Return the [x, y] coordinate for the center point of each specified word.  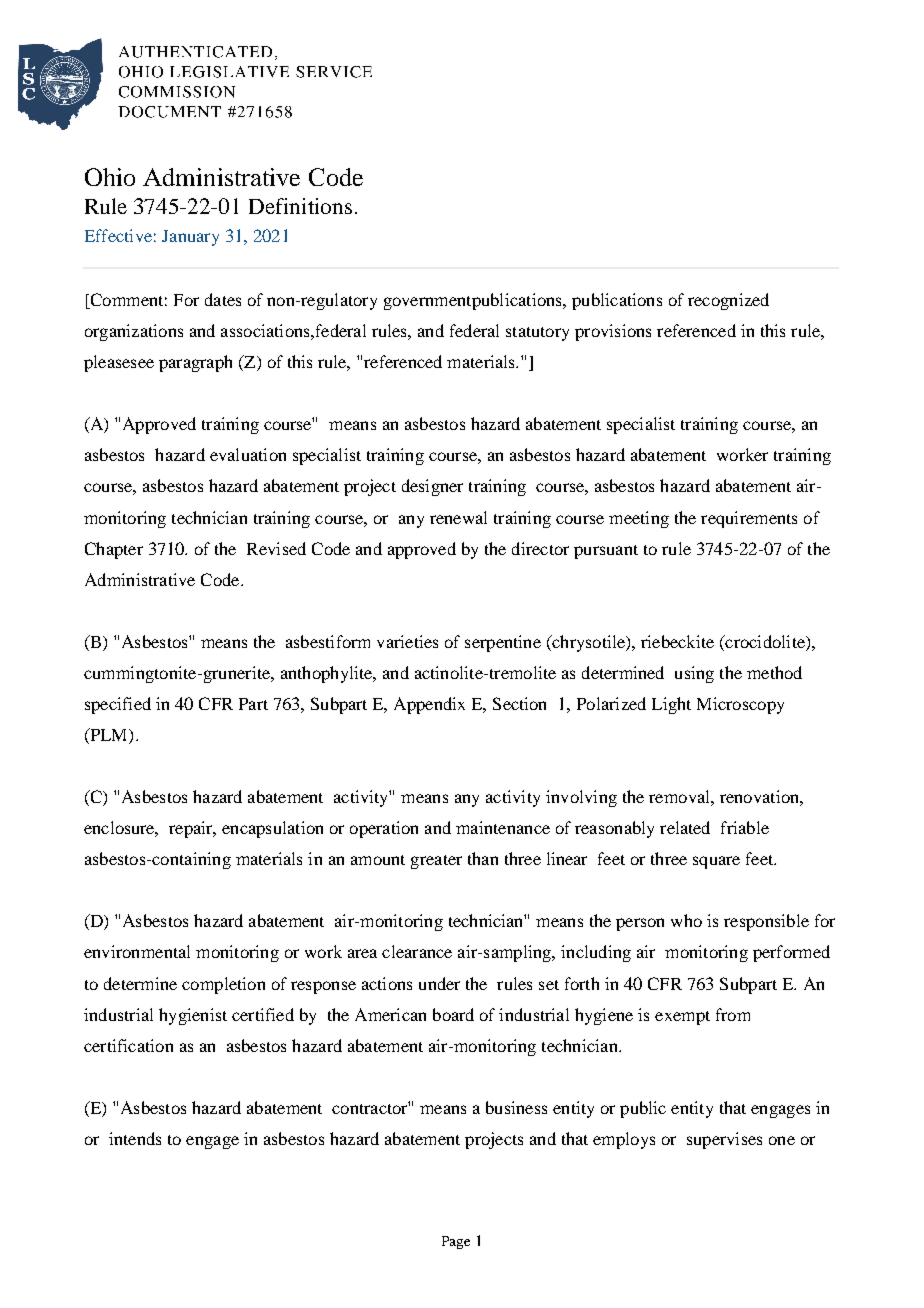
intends [135, 1138]
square [716, 862]
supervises [724, 1140]
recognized [728, 301]
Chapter [114, 550]
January [190, 238]
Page [456, 1242]
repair [192, 829]
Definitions [300, 206]
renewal [458, 517]
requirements [749, 519]
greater [436, 862]
